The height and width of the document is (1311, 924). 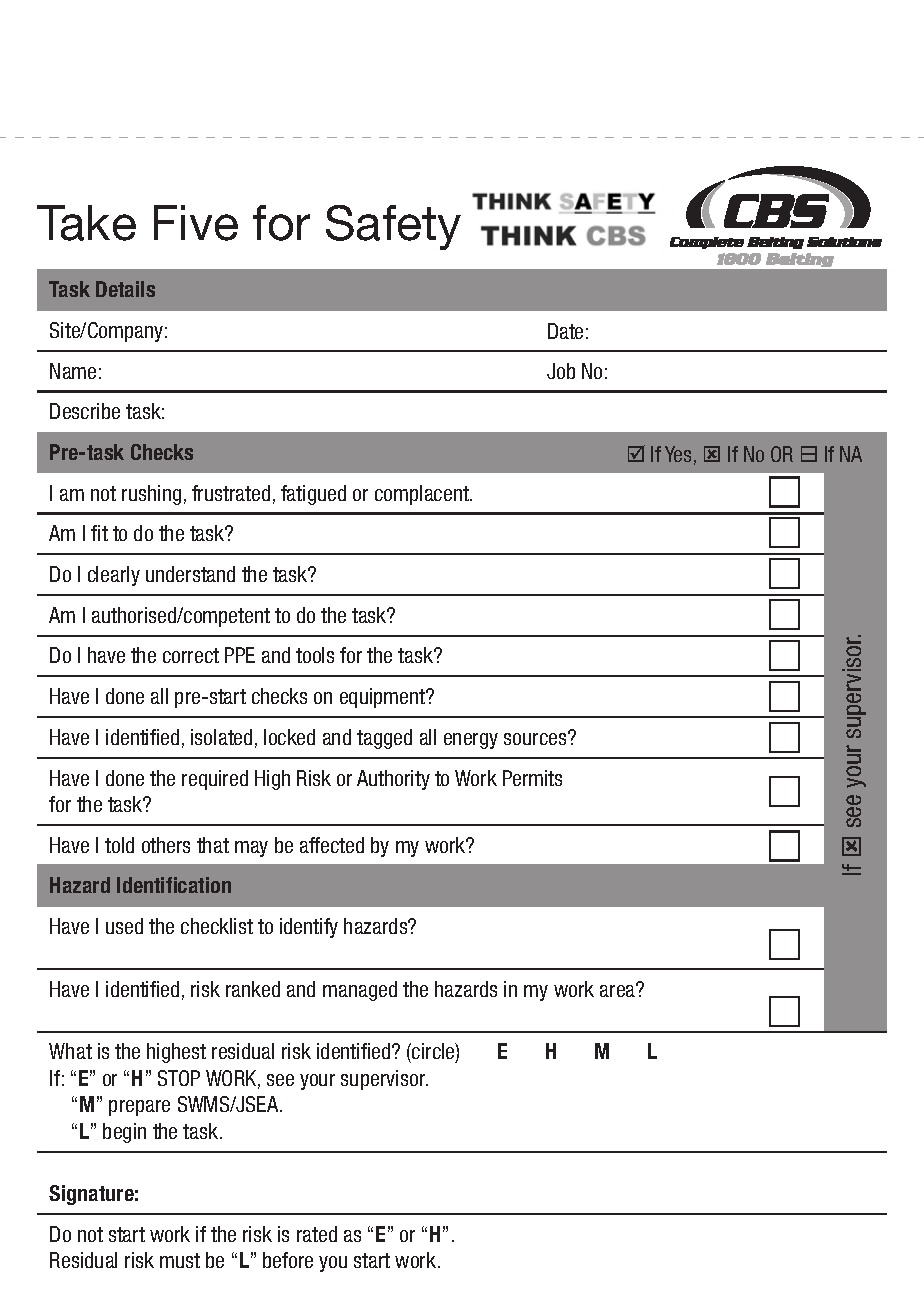 I want to click on Details, so click(x=125, y=289).
